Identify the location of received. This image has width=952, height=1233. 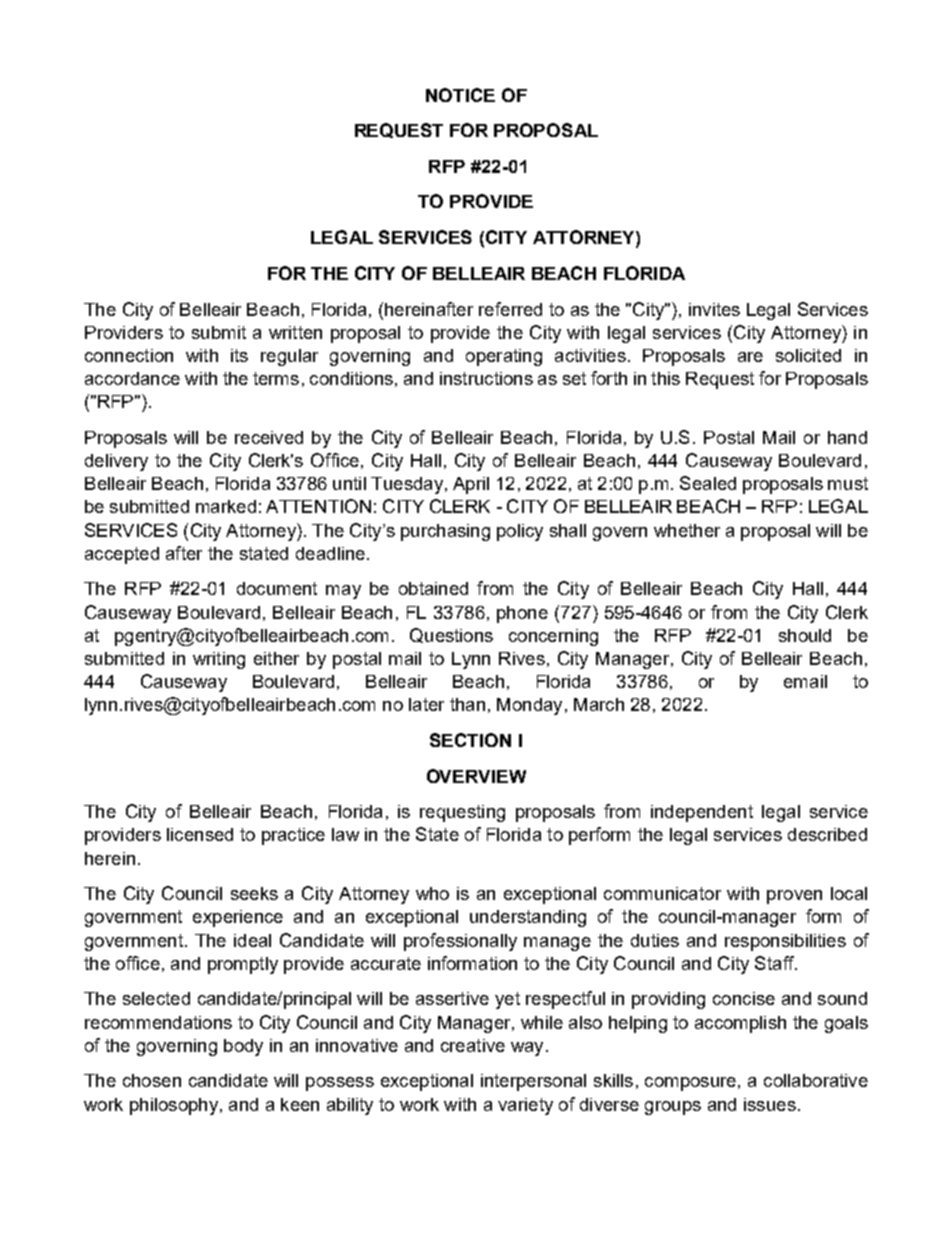
(269, 437).
